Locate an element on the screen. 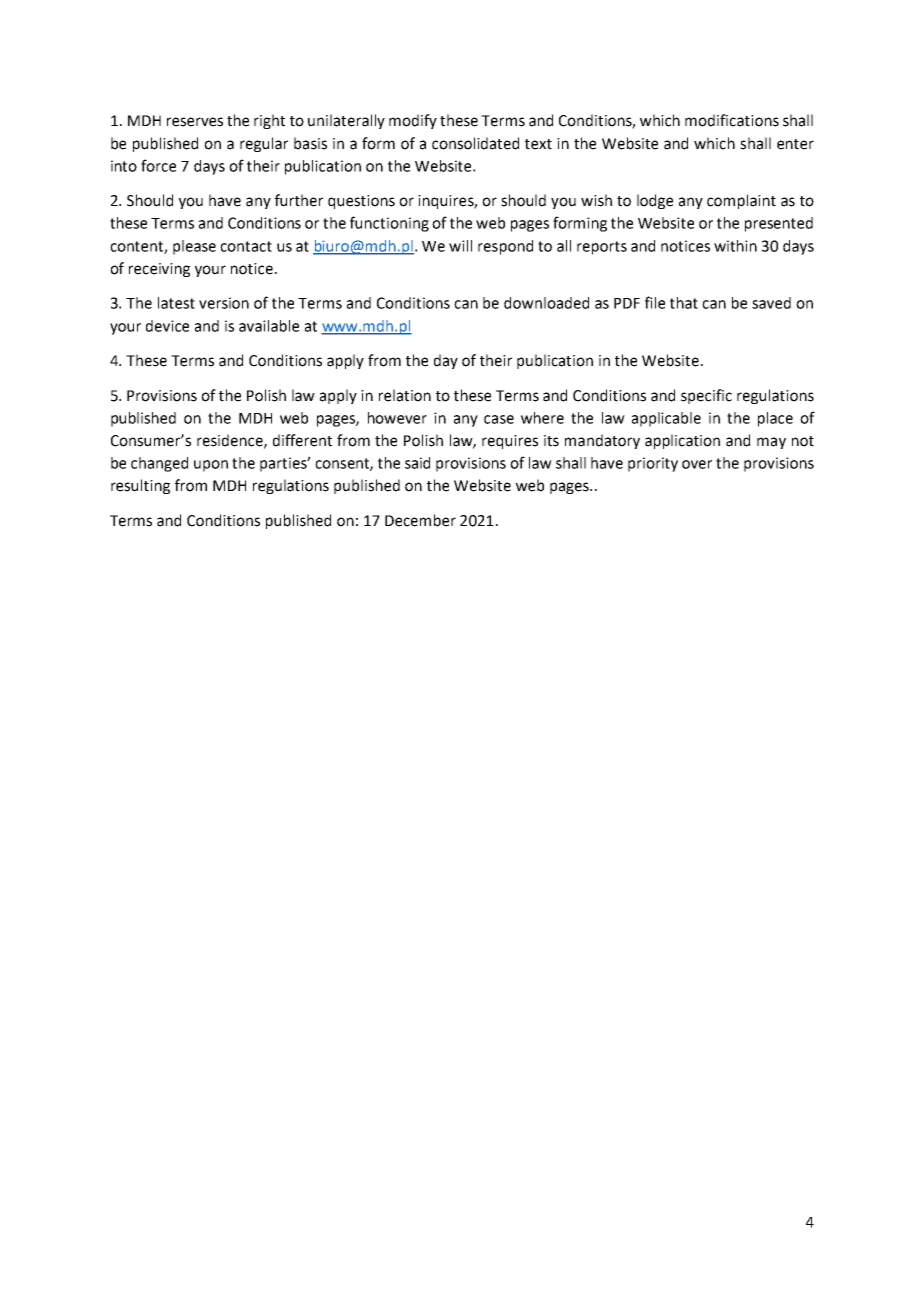 This screenshot has height=1308, width=924. device is located at coordinates (167, 326).
